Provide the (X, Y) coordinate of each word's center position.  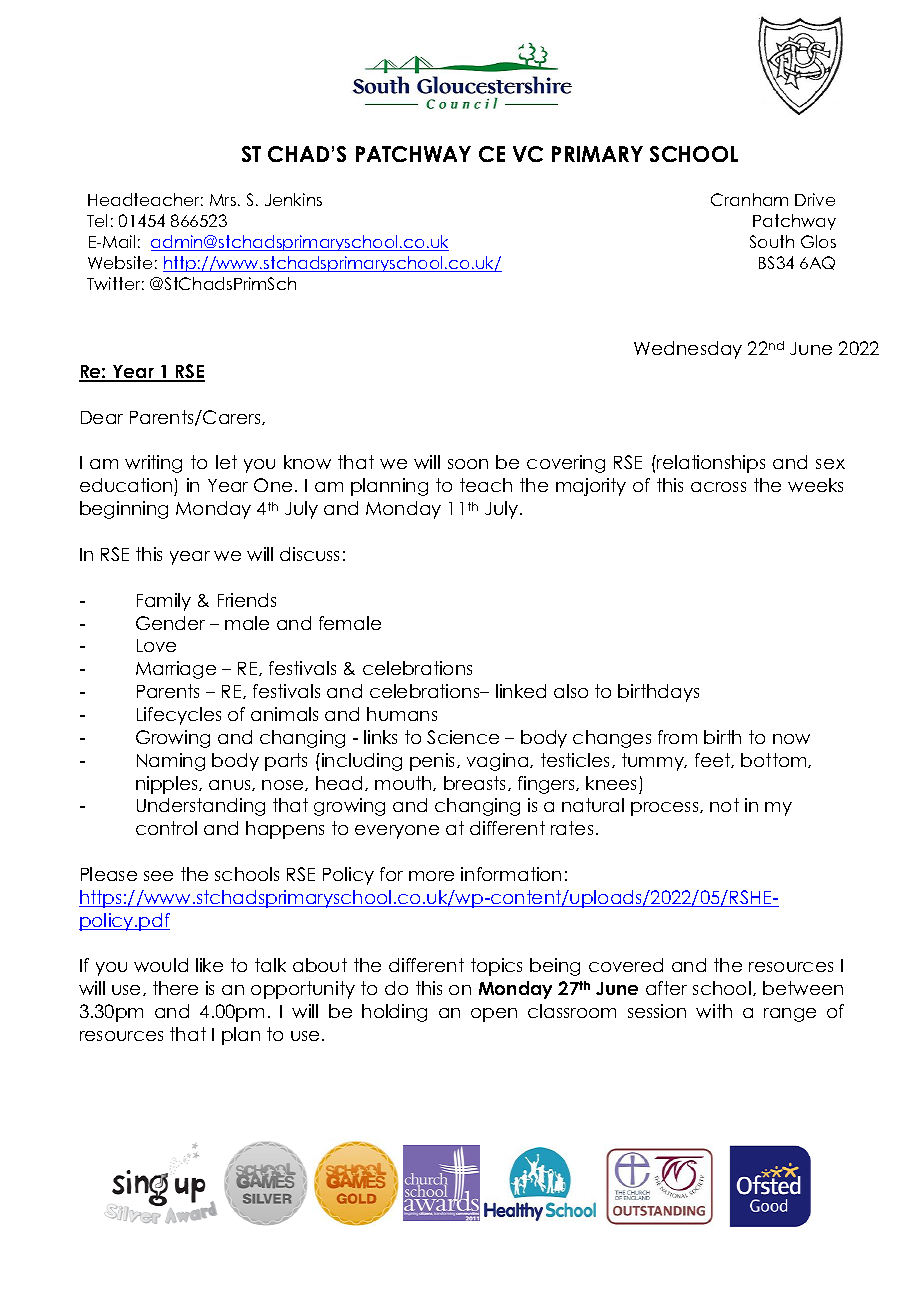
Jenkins (293, 199)
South (772, 241)
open (494, 1015)
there (175, 988)
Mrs (224, 200)
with (714, 1011)
